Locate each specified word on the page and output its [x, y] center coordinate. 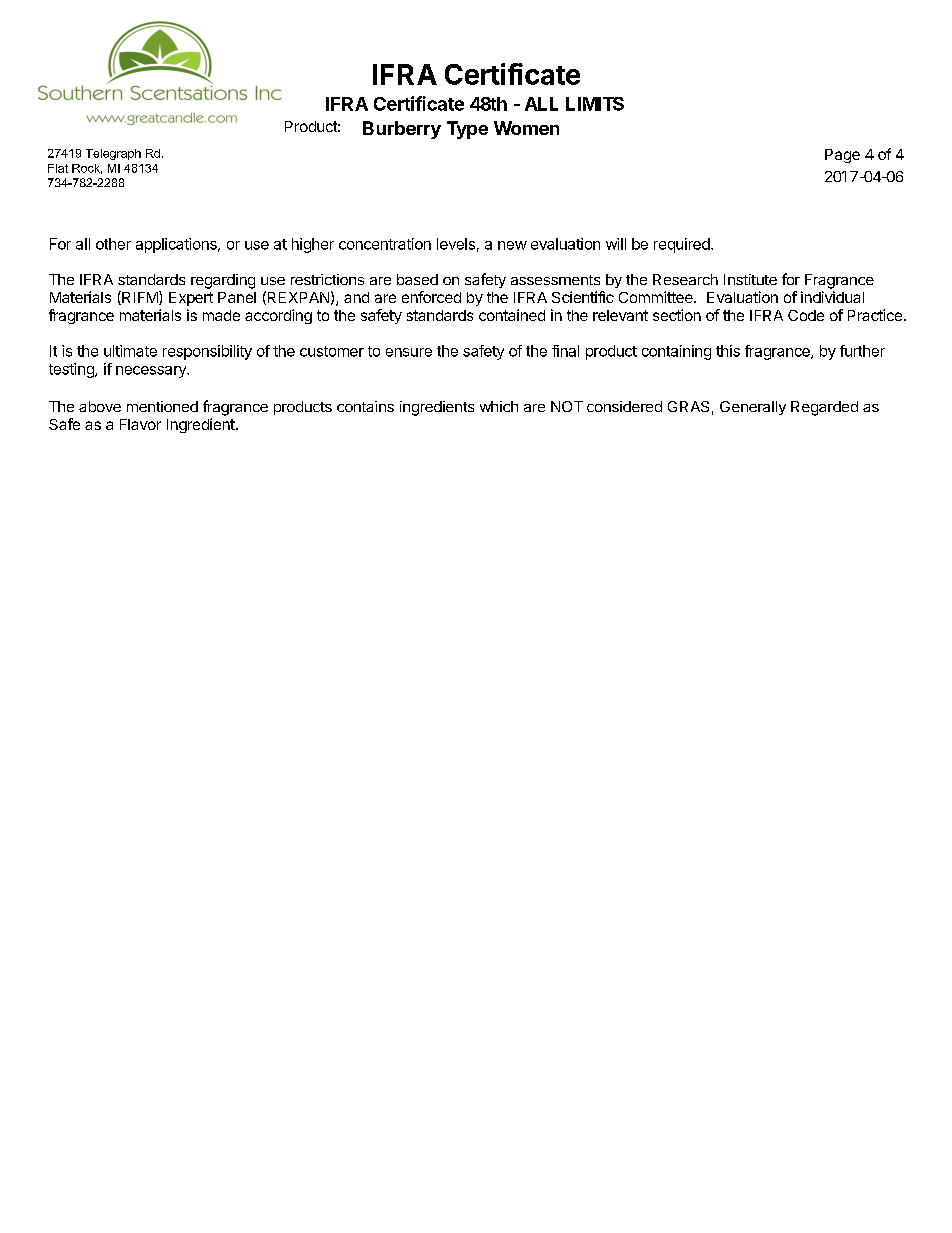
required [682, 245]
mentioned [162, 406]
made [221, 315]
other [113, 244]
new [512, 245]
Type [467, 130]
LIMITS [595, 104]
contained [512, 315]
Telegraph [113, 154]
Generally [753, 408]
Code [806, 315]
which [499, 406]
